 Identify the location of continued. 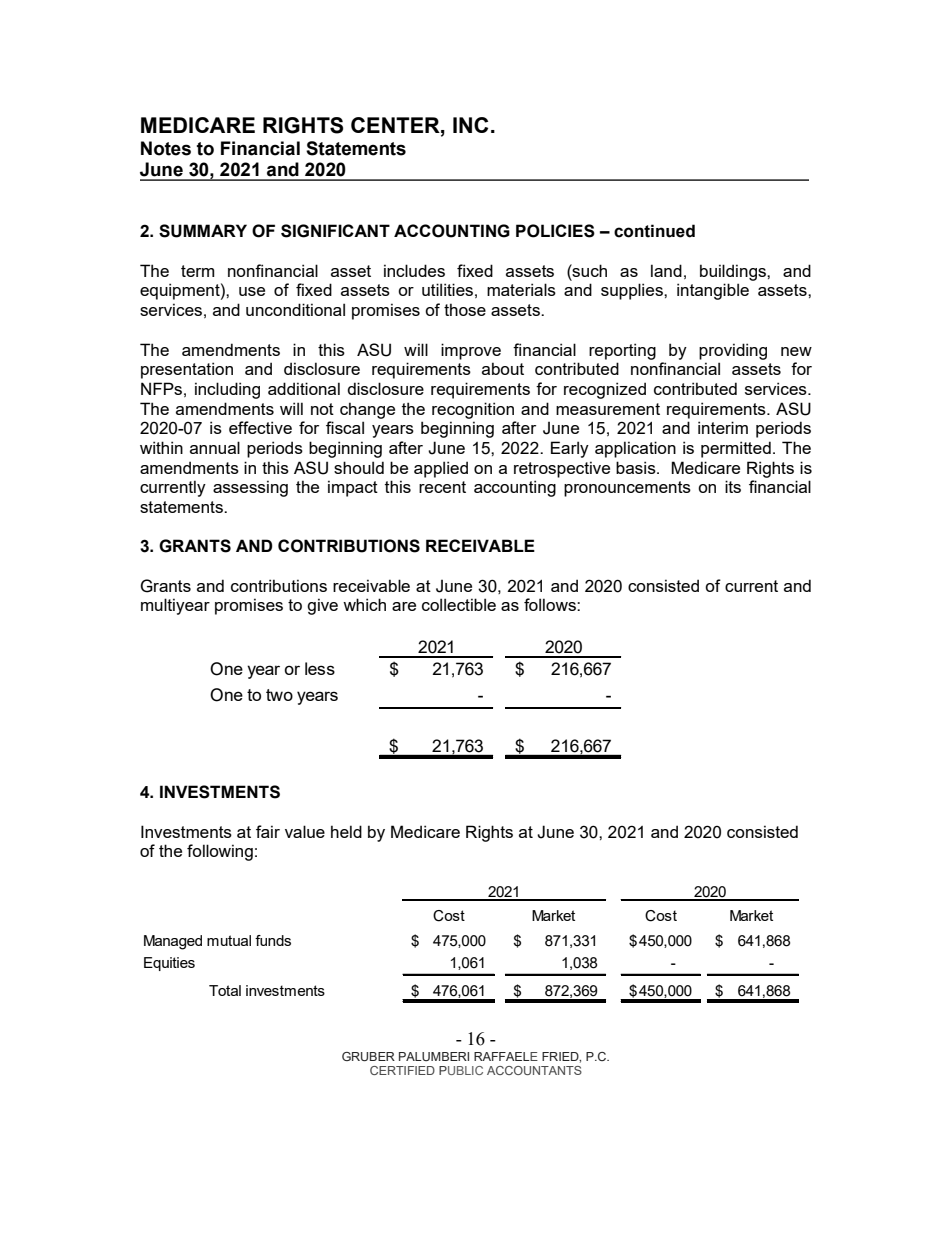
(654, 231).
